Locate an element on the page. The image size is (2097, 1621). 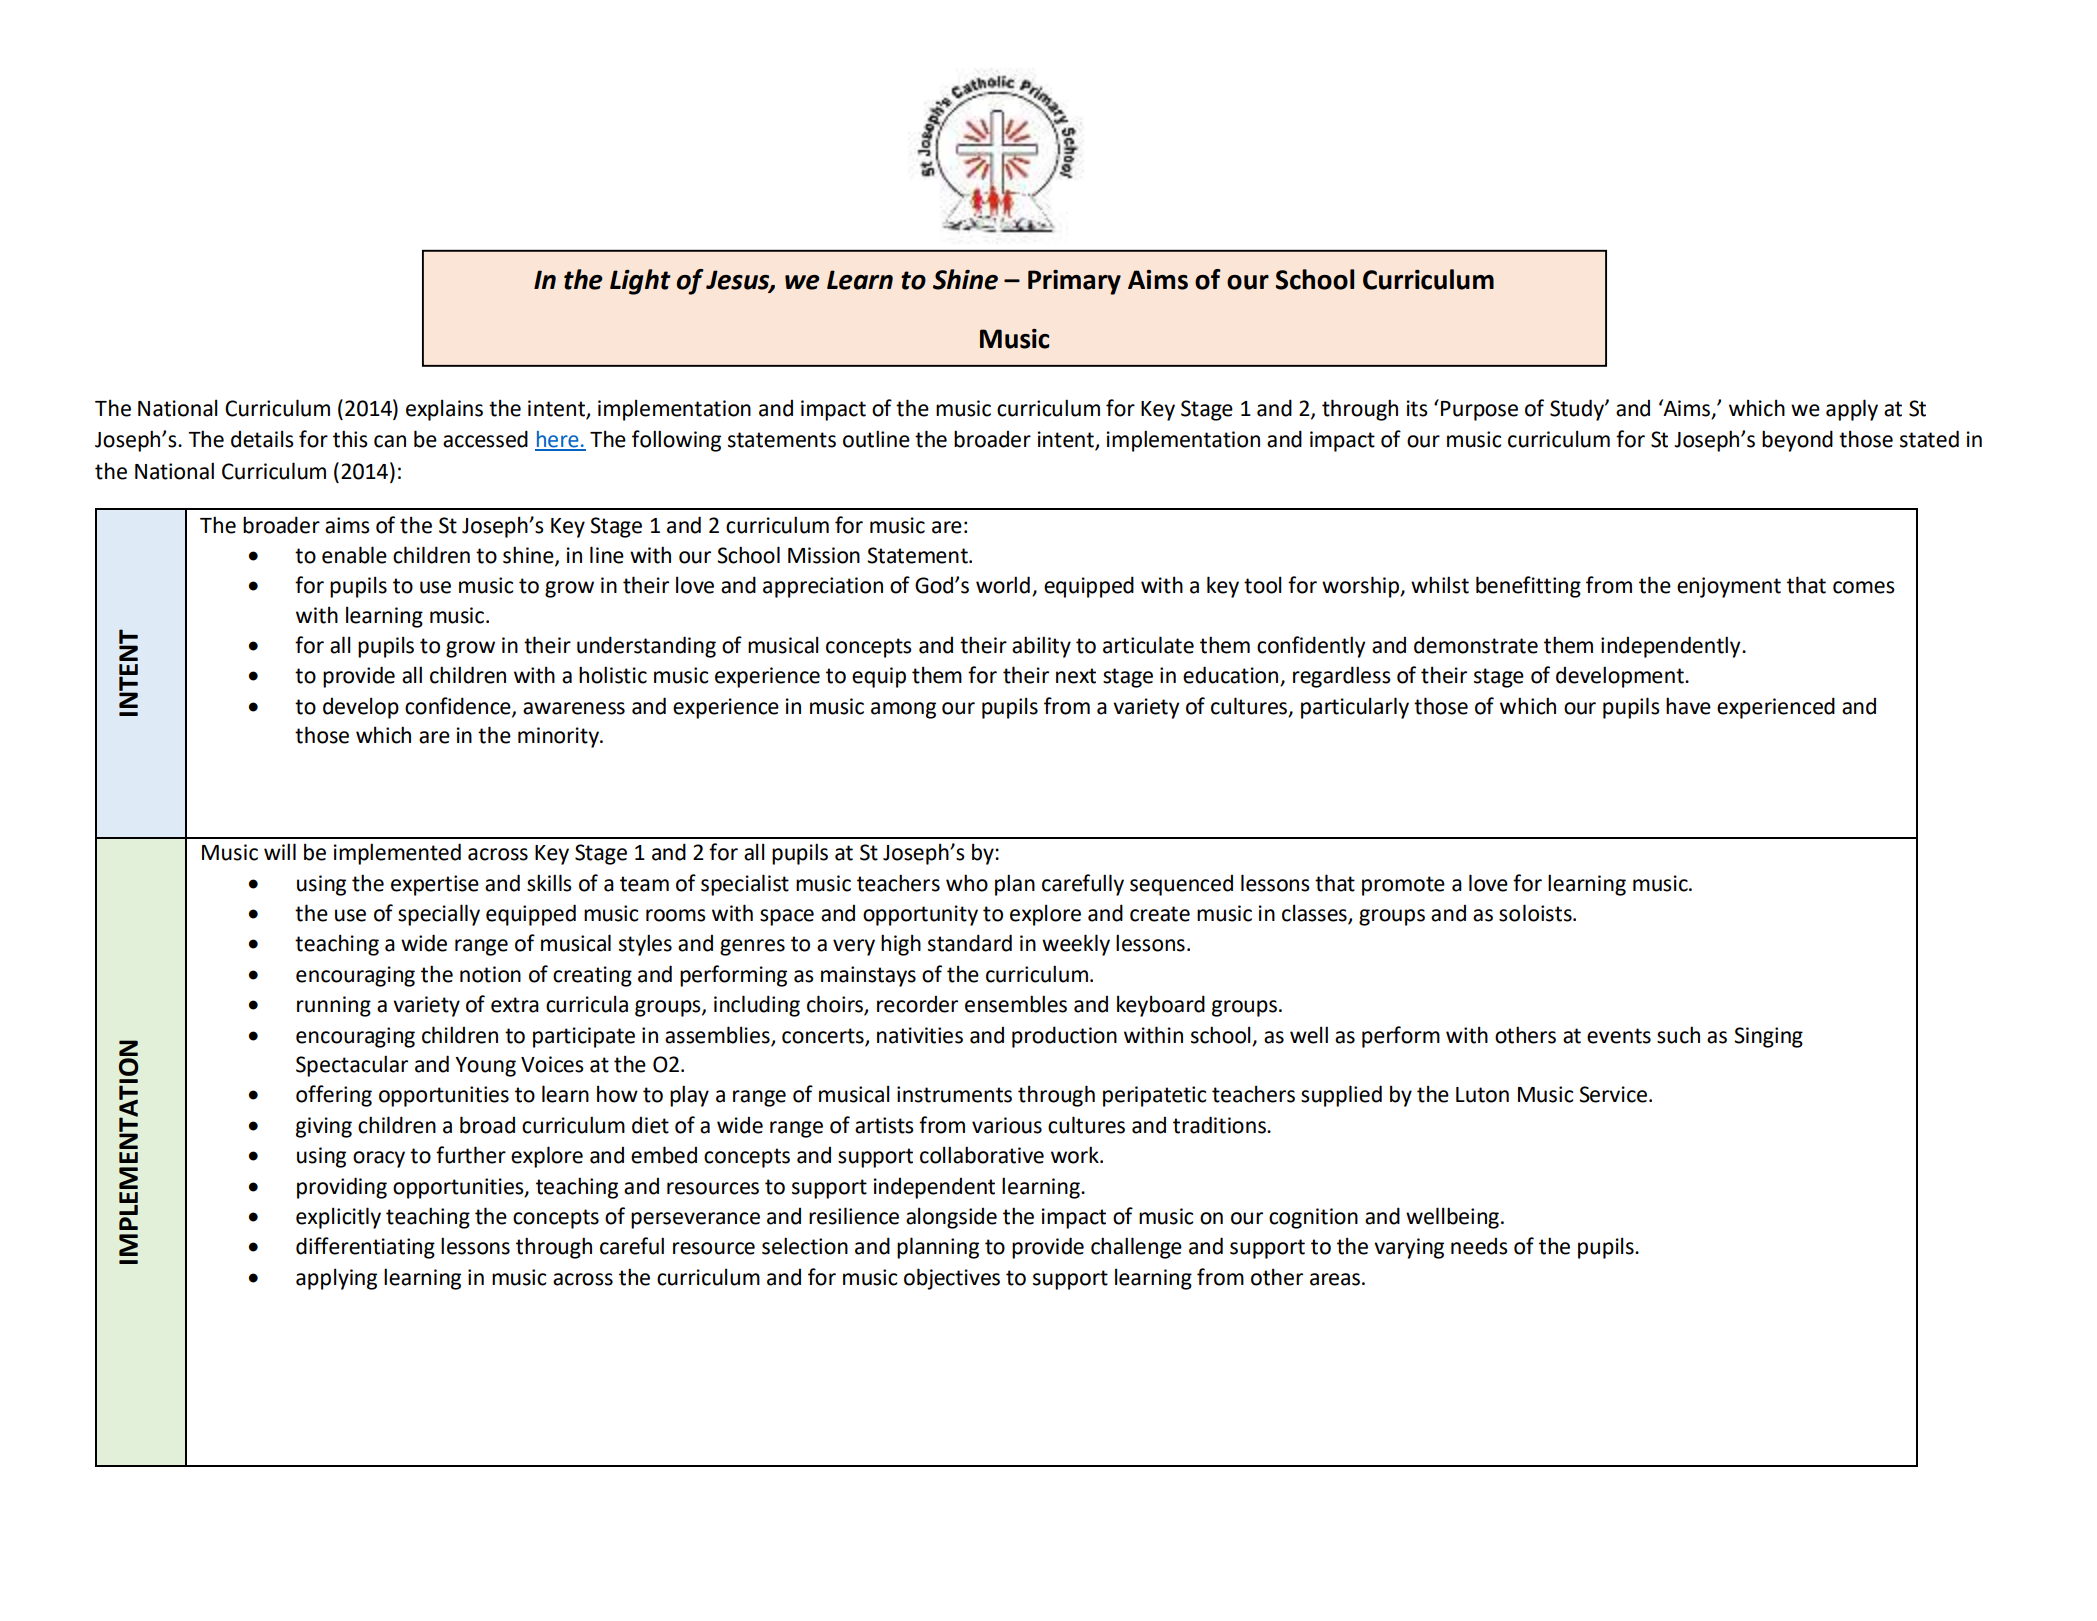
enable is located at coordinates (354, 555).
